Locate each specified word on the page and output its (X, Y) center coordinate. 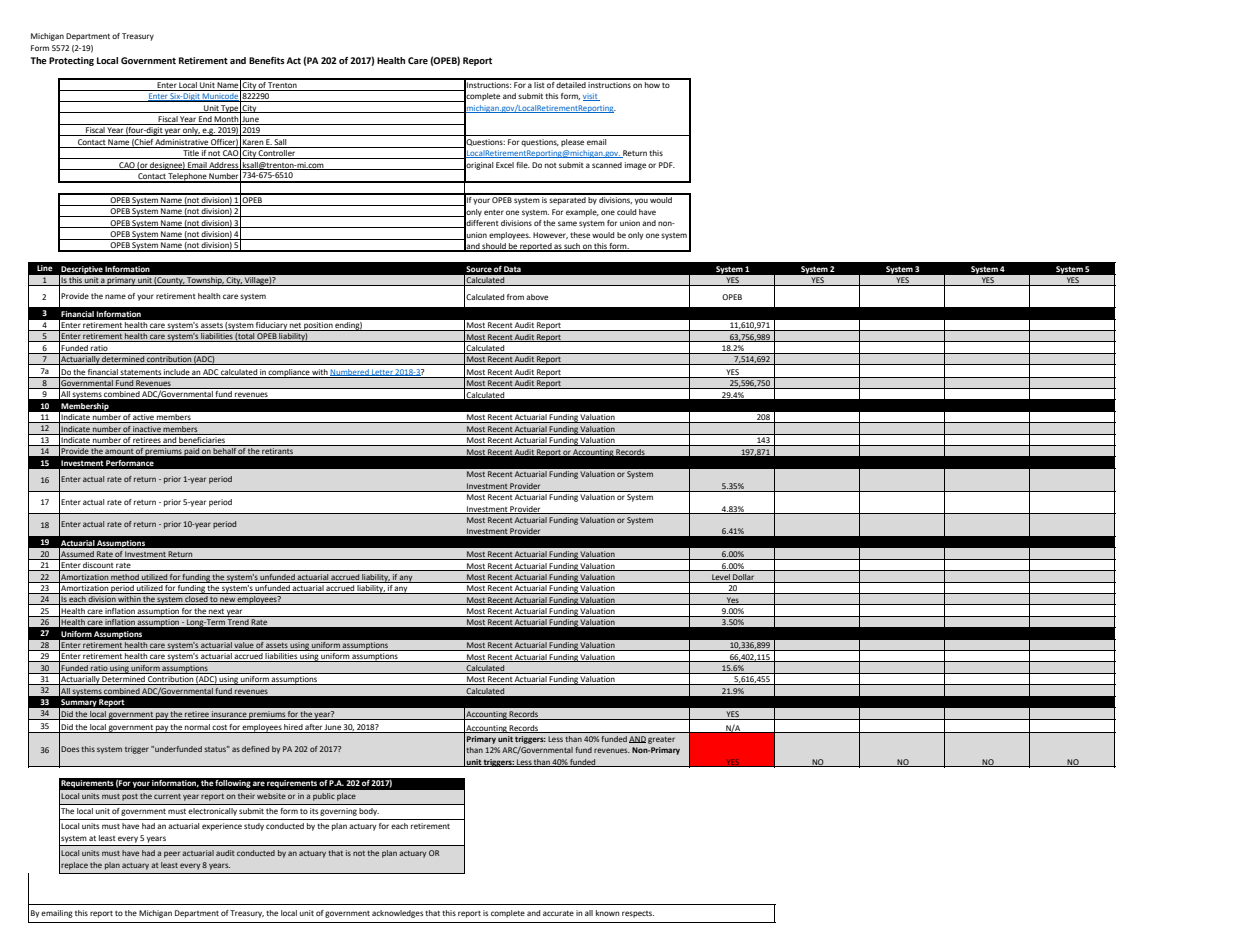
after (313, 728)
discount (99, 566)
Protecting (71, 61)
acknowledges (397, 914)
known (607, 913)
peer (172, 854)
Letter (382, 373)
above (537, 297)
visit (591, 97)
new (228, 601)
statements (141, 372)
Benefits (267, 60)
